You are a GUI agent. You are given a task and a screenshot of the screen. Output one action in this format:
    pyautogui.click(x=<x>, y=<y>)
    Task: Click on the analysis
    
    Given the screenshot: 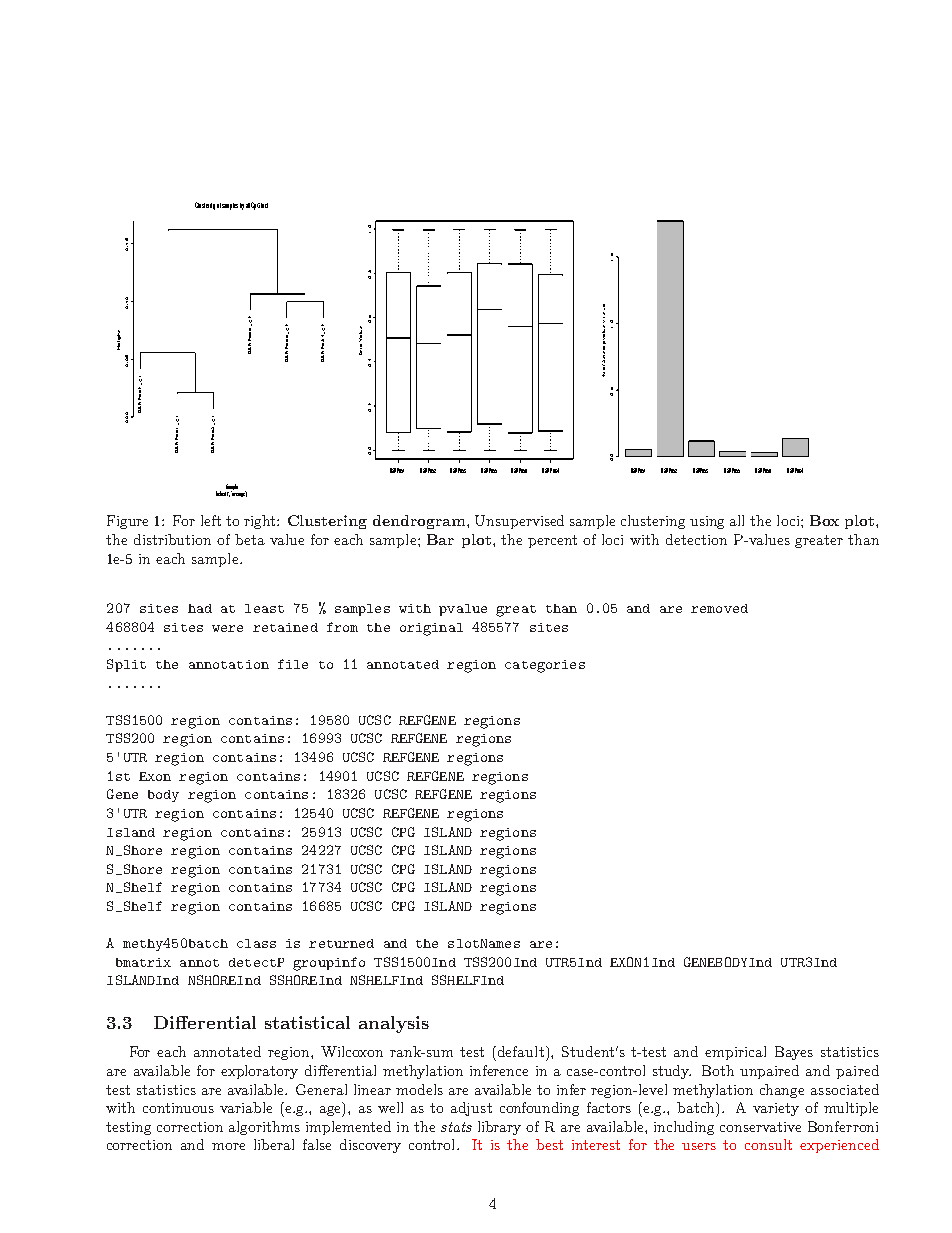 What is the action you would take?
    pyautogui.click(x=394, y=1024)
